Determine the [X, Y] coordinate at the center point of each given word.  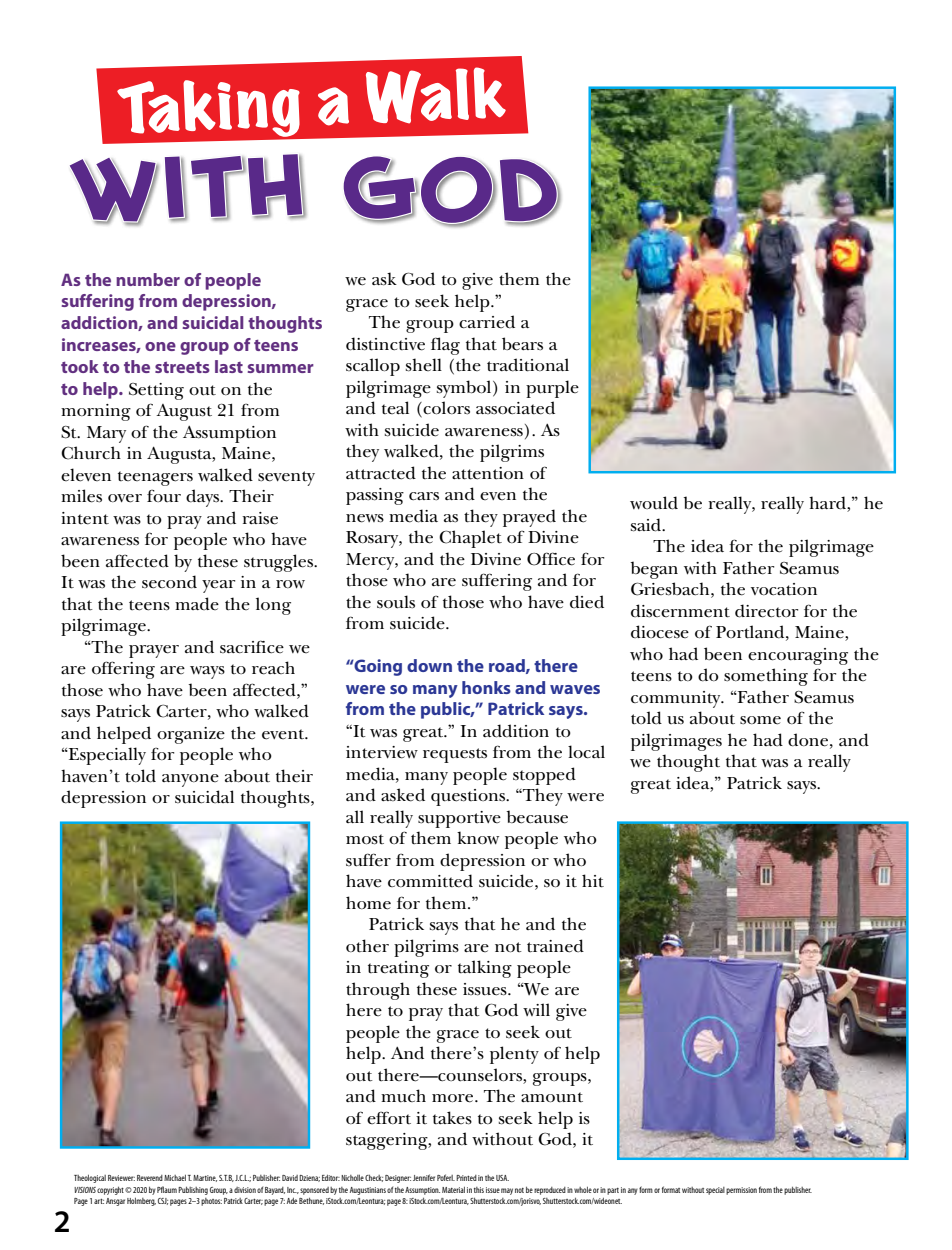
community [677, 699]
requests [455, 755]
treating [398, 969]
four [164, 495]
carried [487, 322]
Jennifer [424, 1177]
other [367, 946]
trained [555, 946]
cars [424, 496]
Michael [175, 1178]
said [647, 525]
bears [522, 344]
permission [741, 1191]
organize [191, 735]
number [148, 279]
